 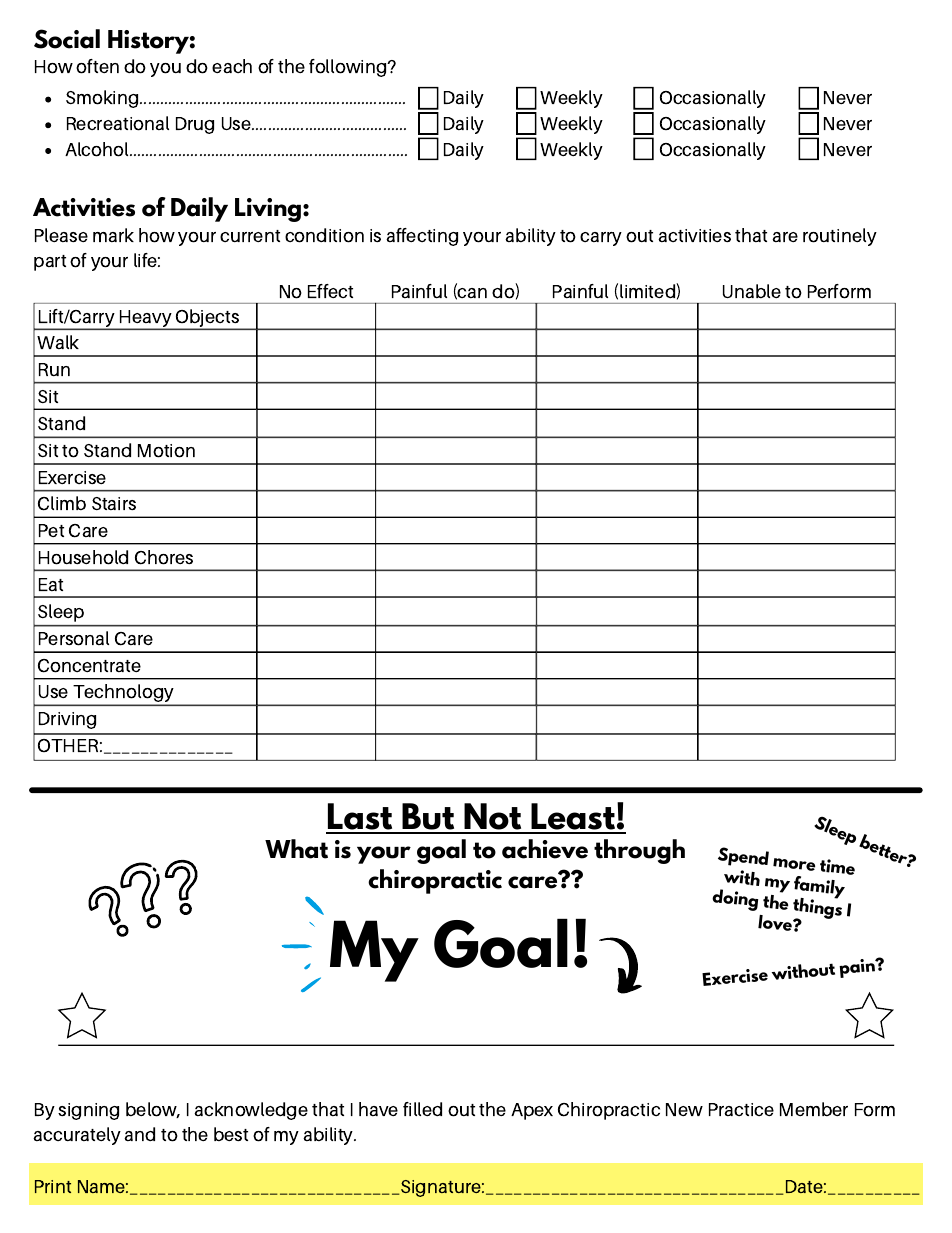 What do you see at coordinates (752, 291) in the page?
I see `Unable` at bounding box center [752, 291].
